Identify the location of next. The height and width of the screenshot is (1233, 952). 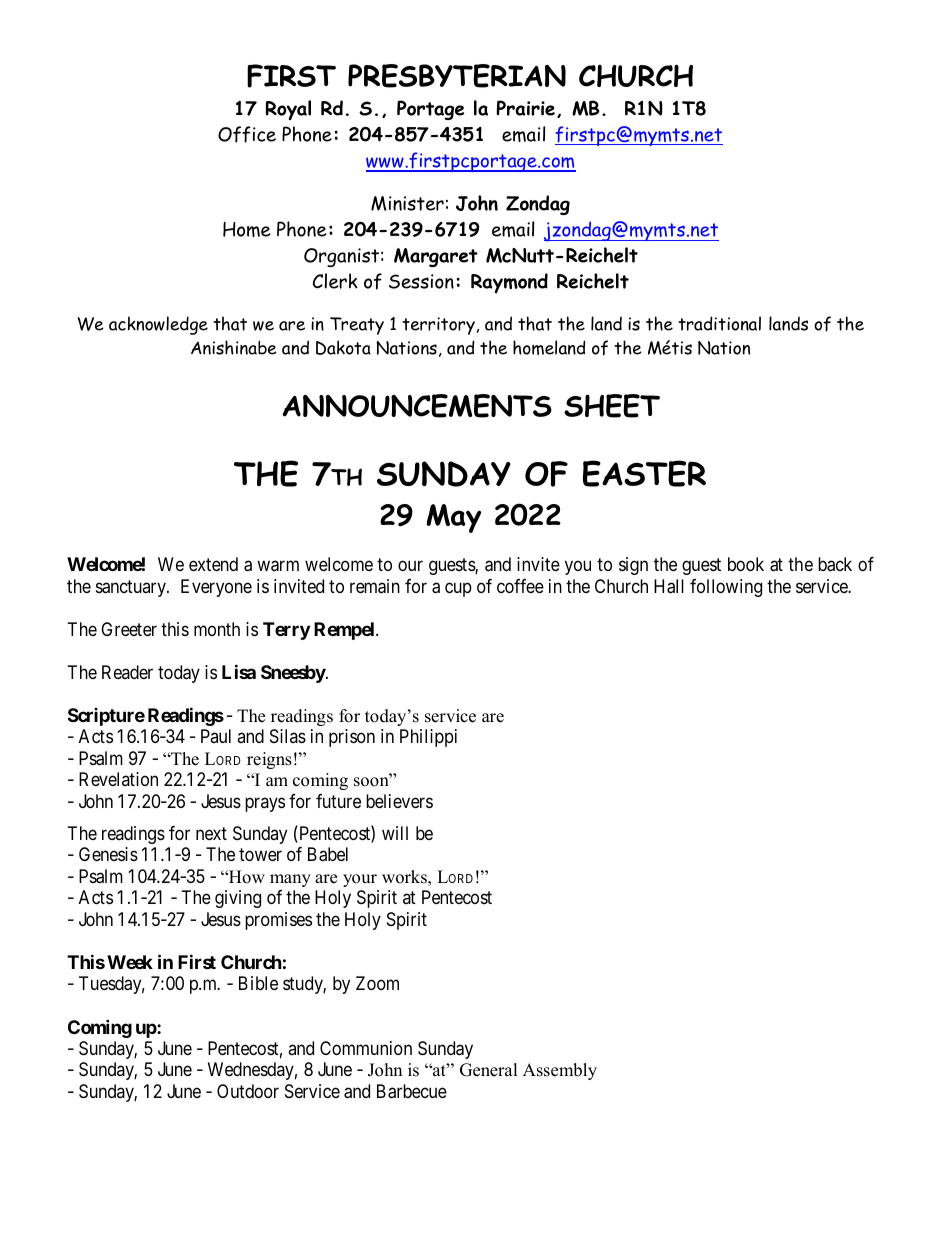
(211, 833).
